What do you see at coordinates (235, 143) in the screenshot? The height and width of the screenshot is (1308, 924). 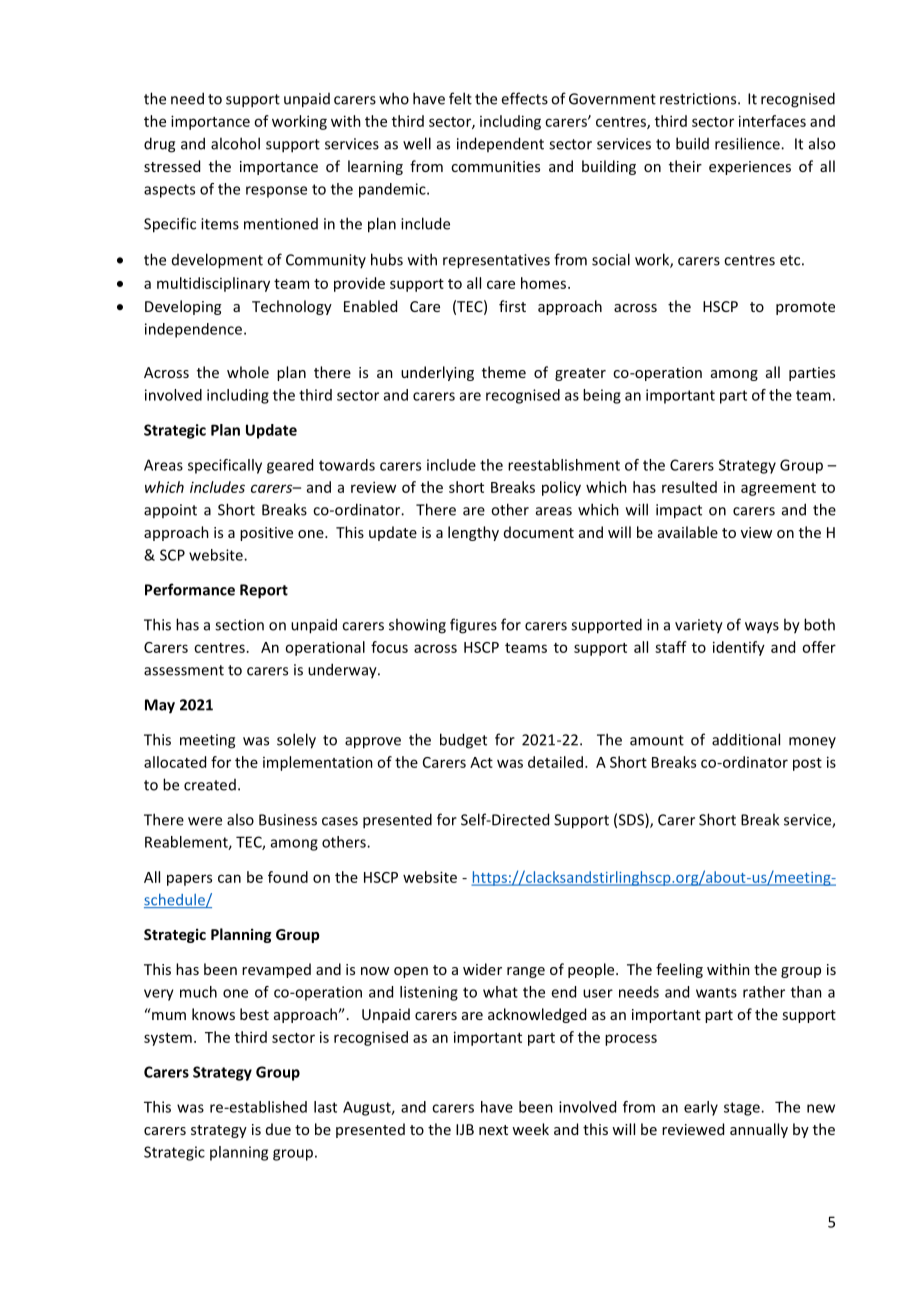 I see `alcohol` at bounding box center [235, 143].
